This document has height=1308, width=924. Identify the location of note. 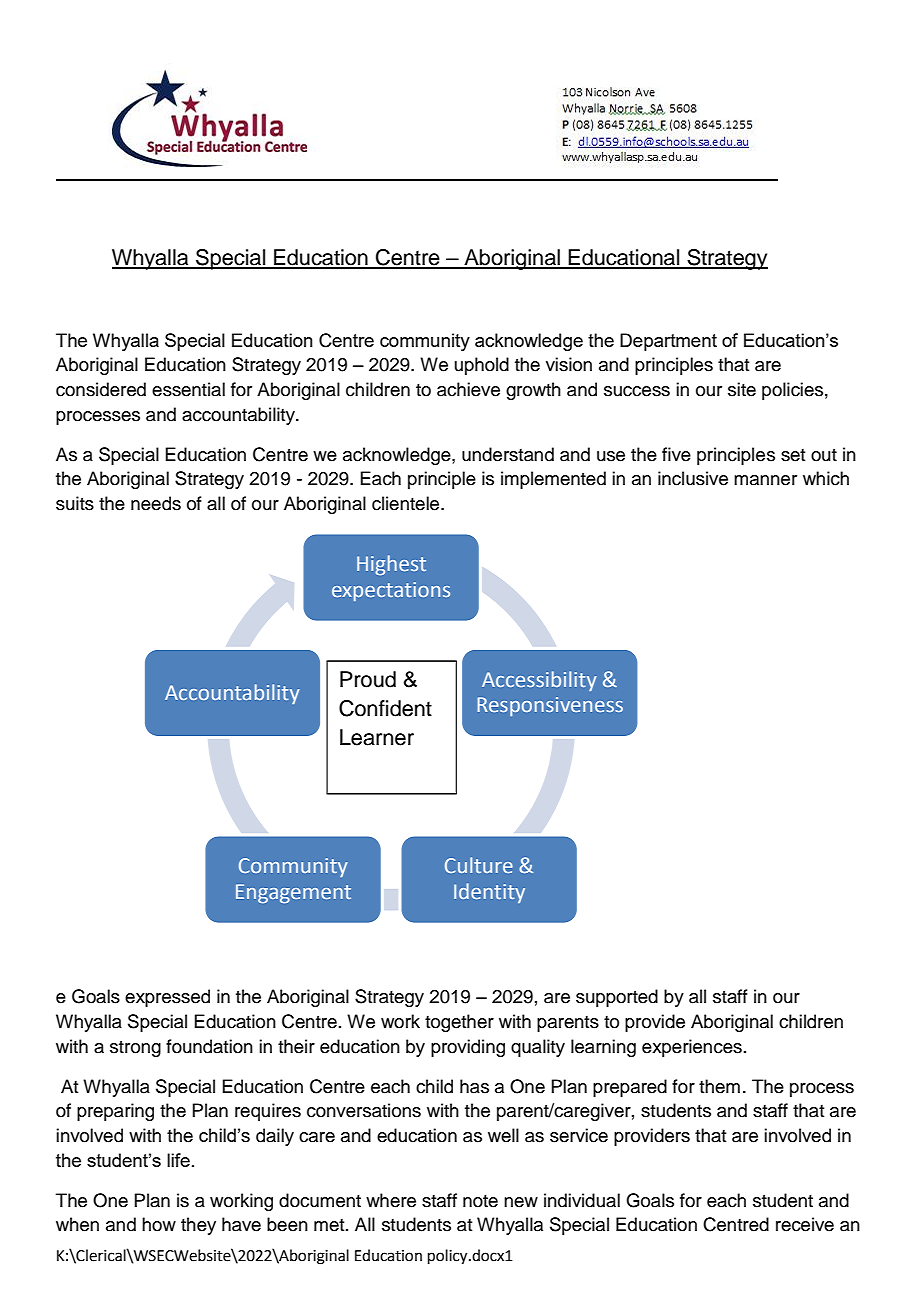
(480, 1201).
